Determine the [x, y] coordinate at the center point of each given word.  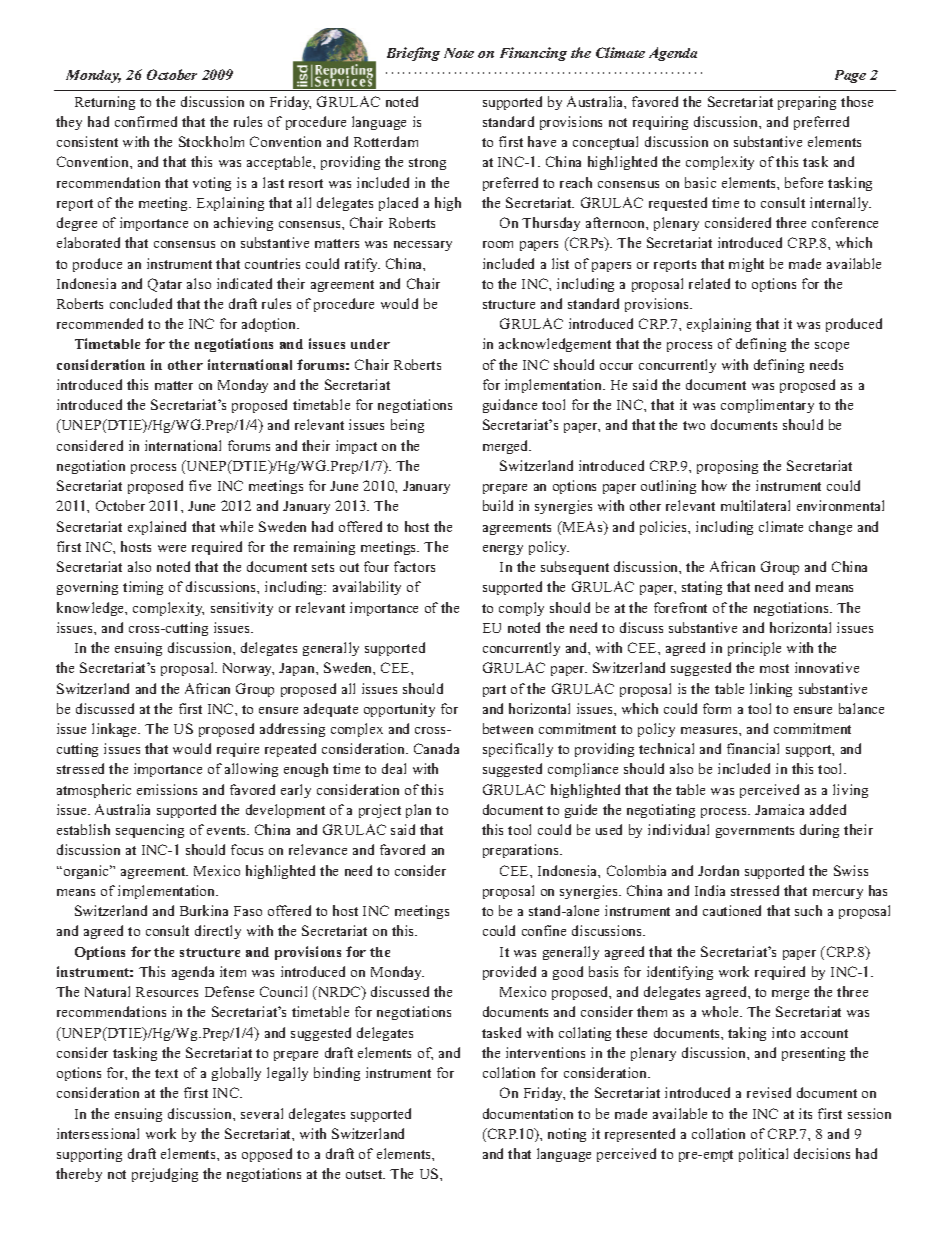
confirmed [146, 121]
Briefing [413, 54]
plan [418, 811]
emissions [167, 789]
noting [567, 1135]
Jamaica [779, 809]
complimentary [767, 406]
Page [850, 76]
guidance [510, 406]
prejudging [165, 1175]
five [200, 485]
